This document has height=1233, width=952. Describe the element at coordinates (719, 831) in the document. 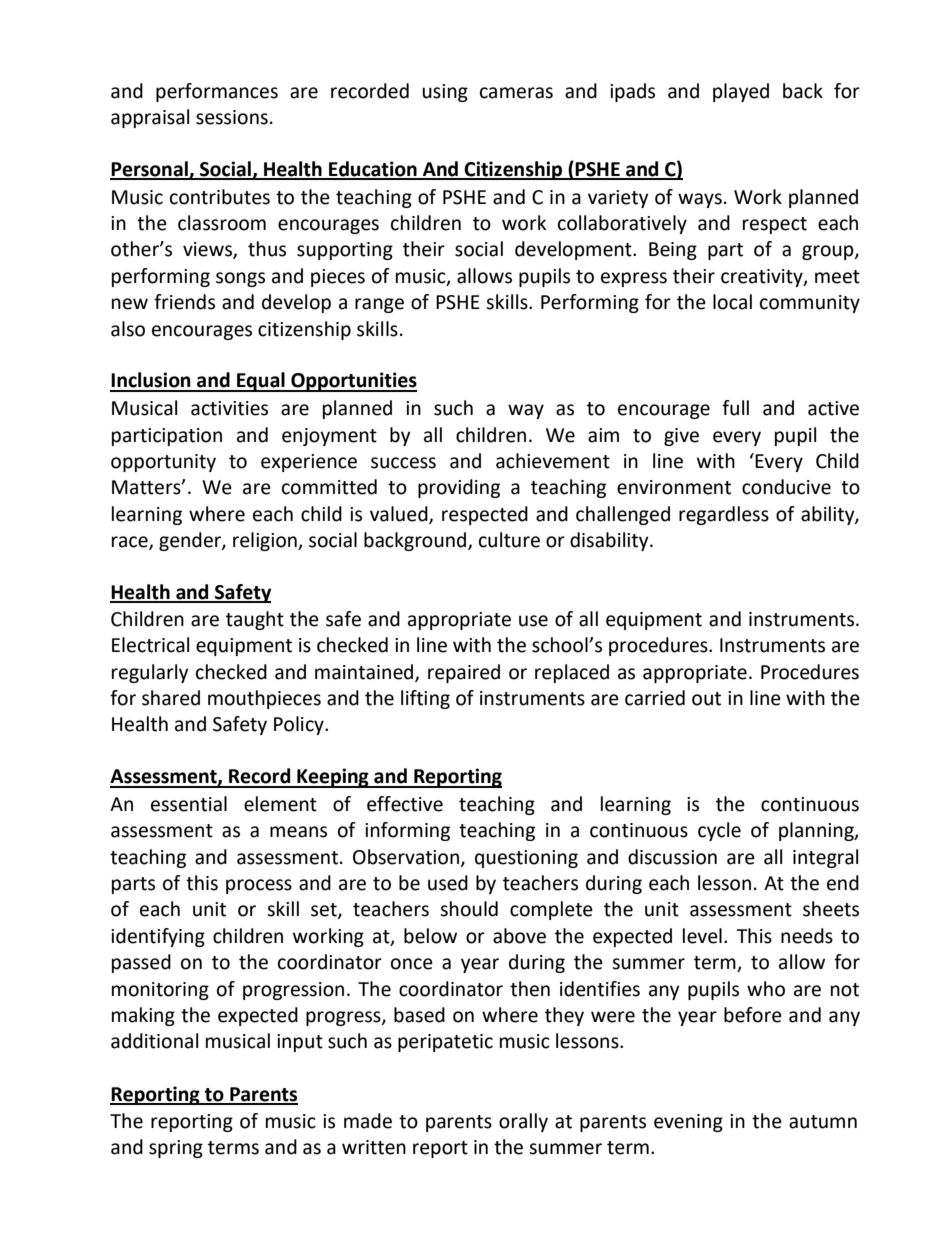

I see `cycle` at that location.
